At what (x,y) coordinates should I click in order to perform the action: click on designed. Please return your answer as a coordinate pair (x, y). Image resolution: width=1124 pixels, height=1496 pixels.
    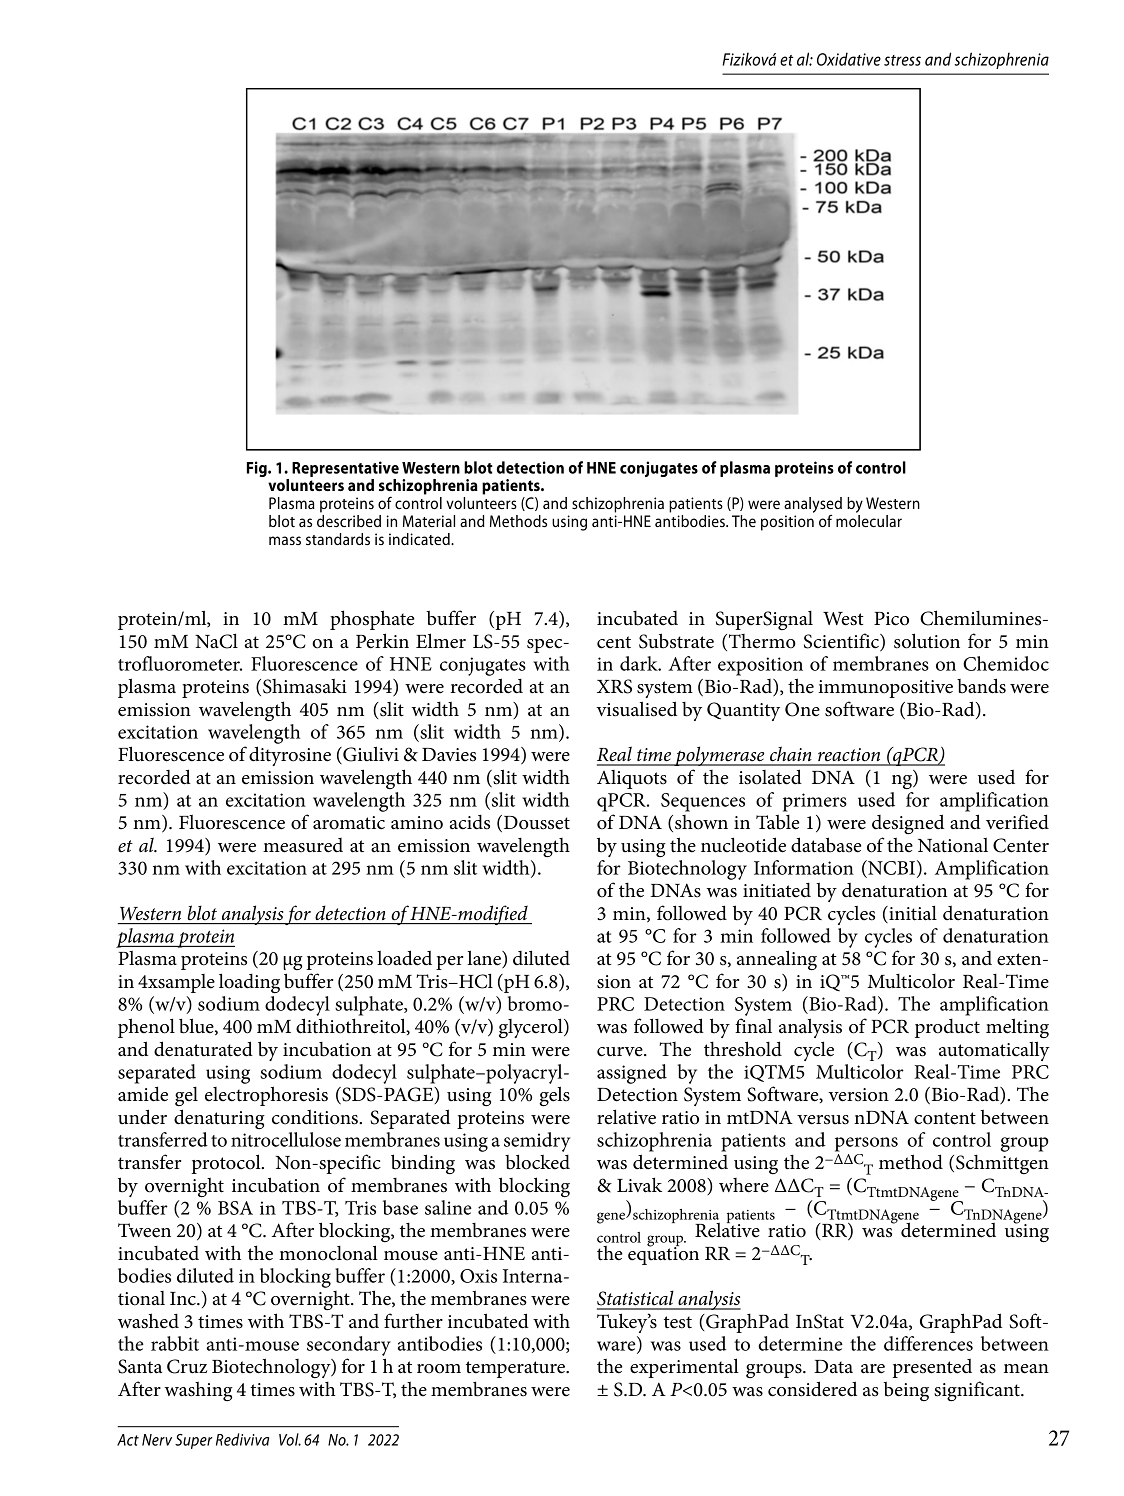
    Looking at the image, I should click on (908, 824).
